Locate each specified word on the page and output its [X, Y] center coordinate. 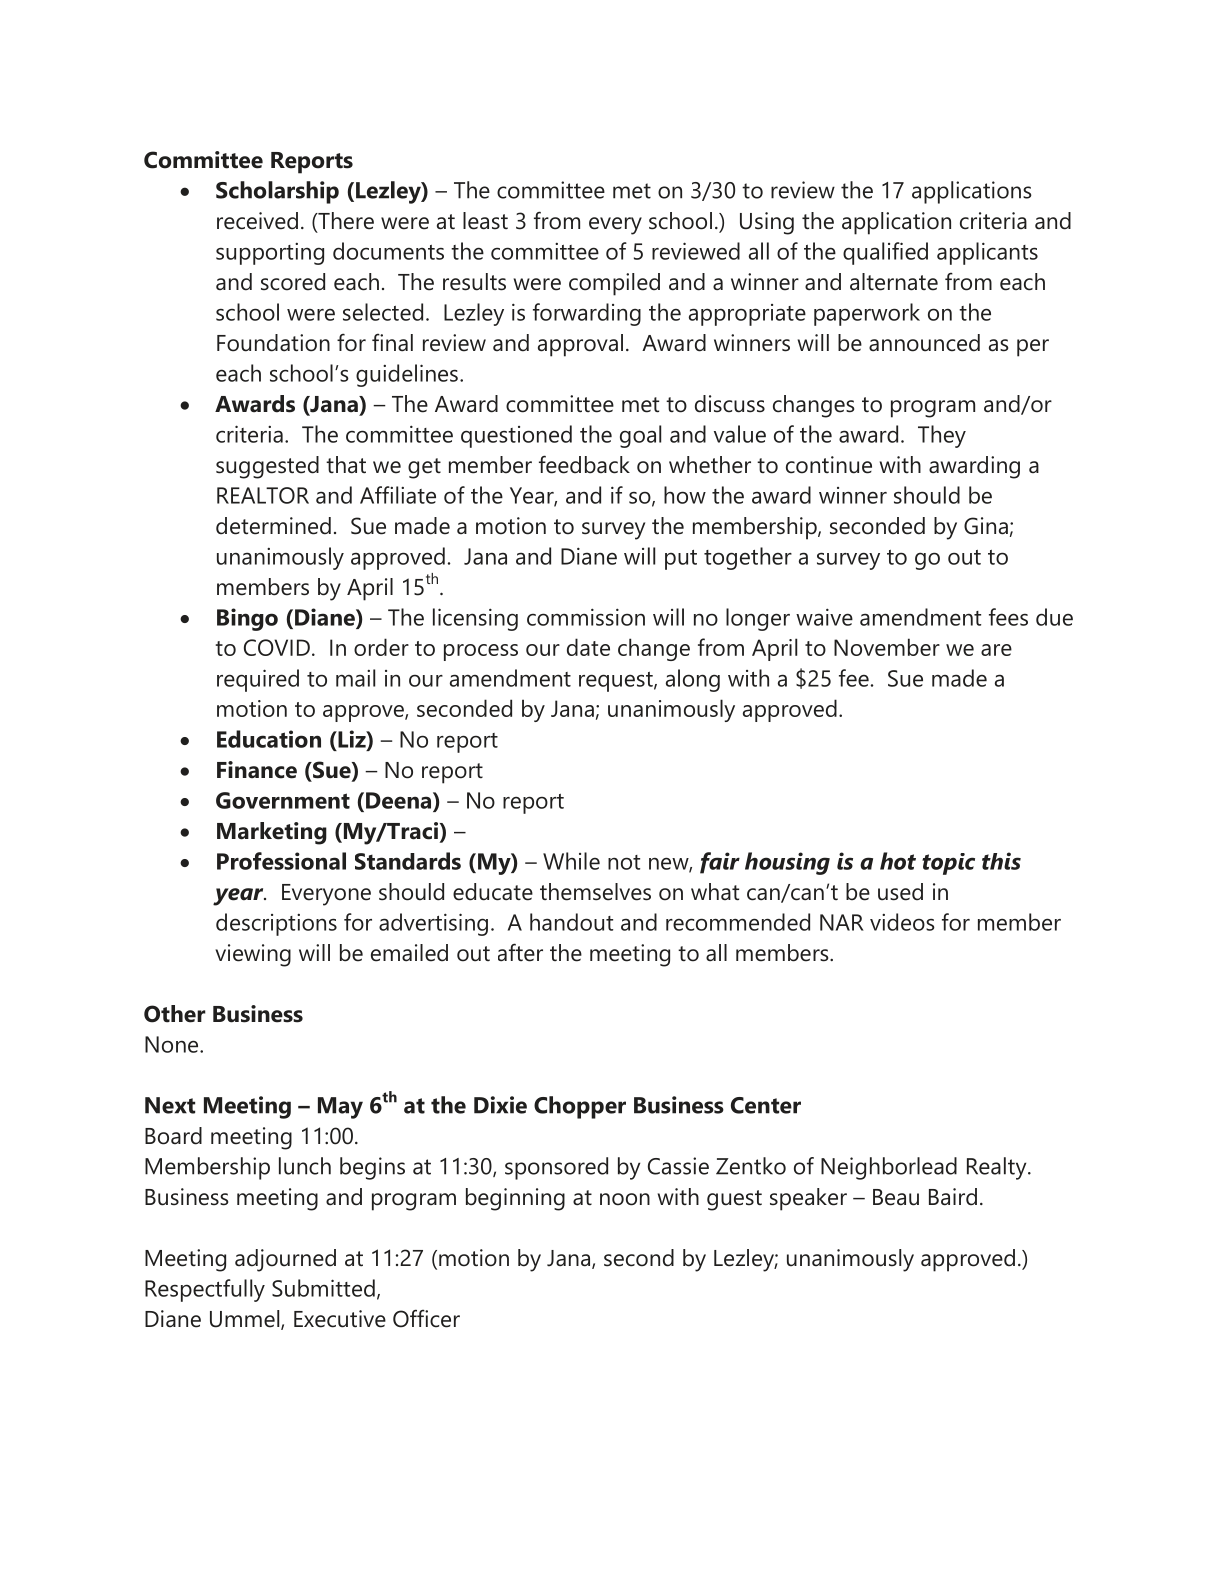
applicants [987, 253]
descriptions [276, 924]
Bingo [247, 619]
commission [586, 617]
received [257, 221]
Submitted [323, 1288]
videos [902, 922]
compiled [614, 284]
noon [625, 1199]
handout [571, 922]
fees [1008, 617]
